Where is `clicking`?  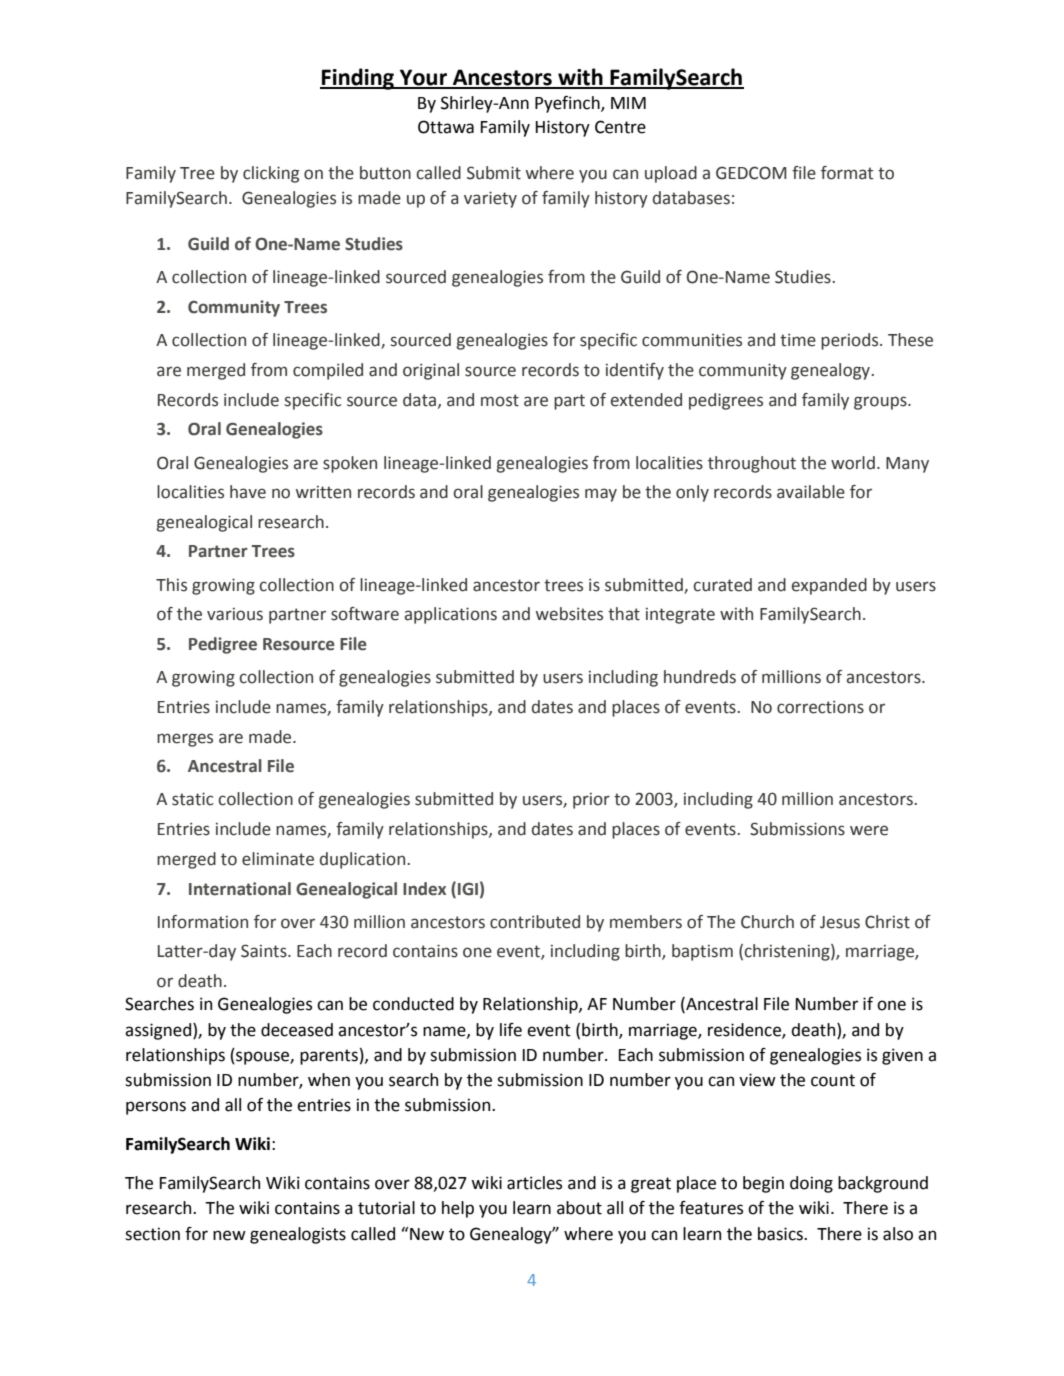 clicking is located at coordinates (271, 174).
